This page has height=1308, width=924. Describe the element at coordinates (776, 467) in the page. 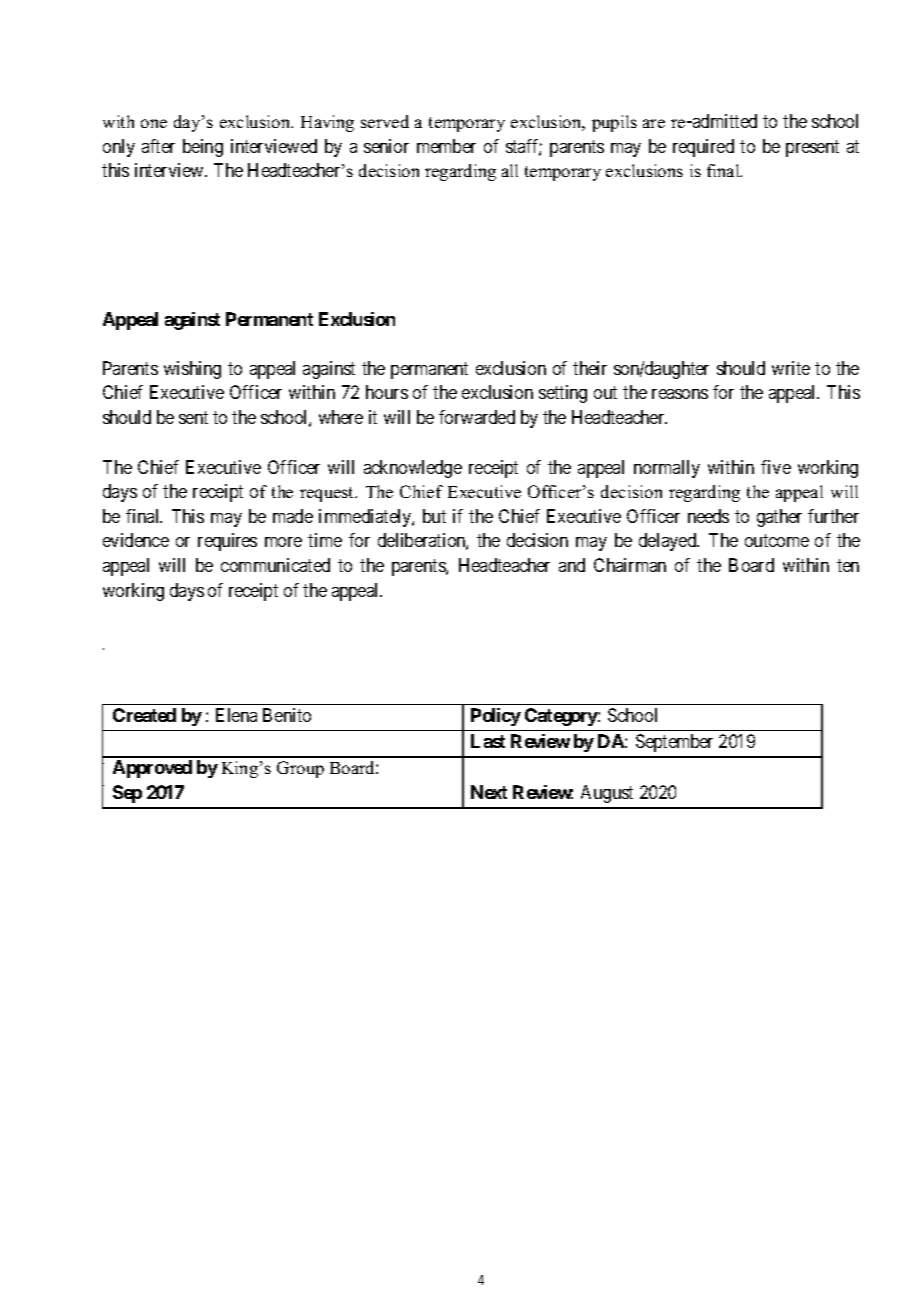

I see `five` at that location.
